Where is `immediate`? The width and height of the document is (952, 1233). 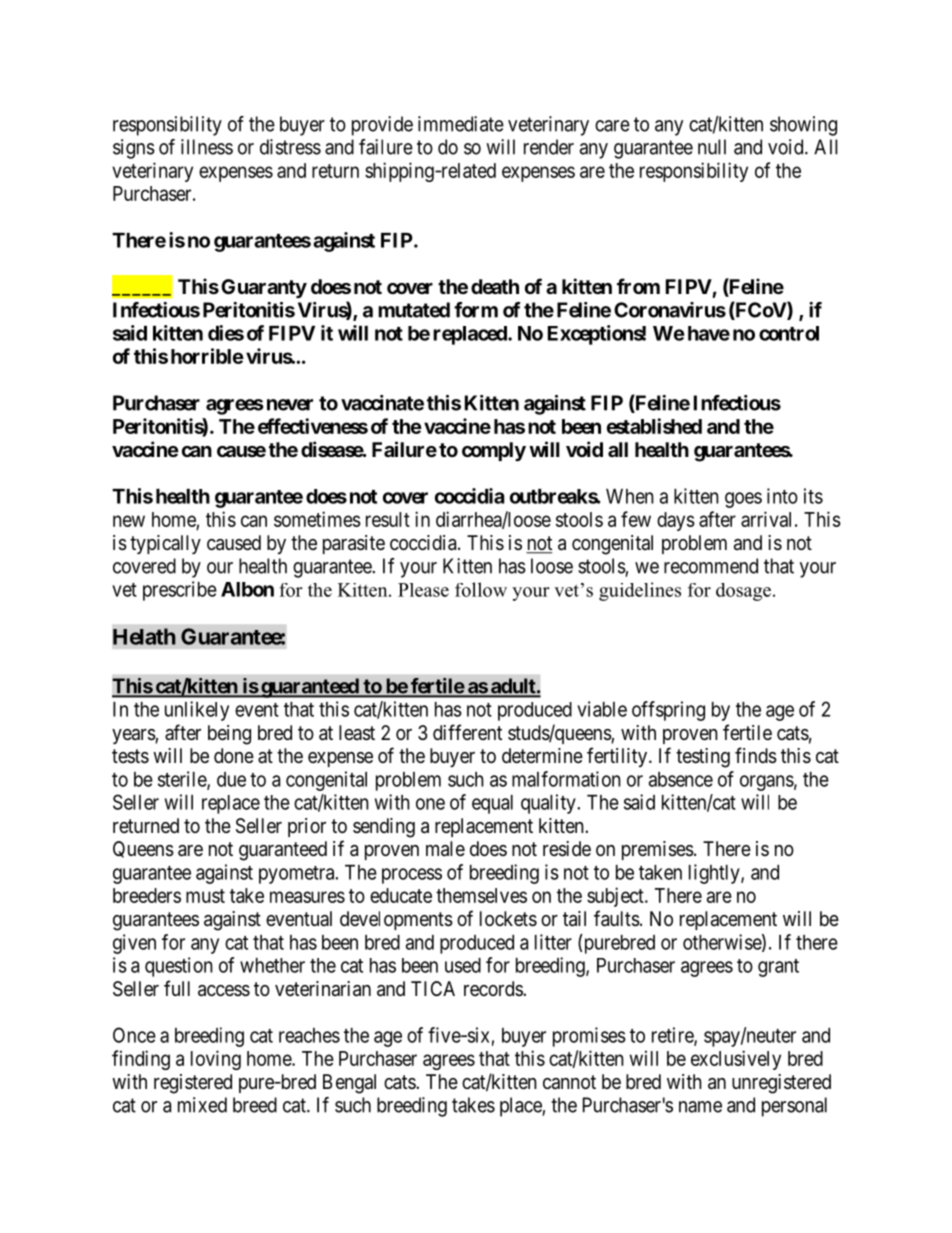 immediate is located at coordinates (461, 124).
